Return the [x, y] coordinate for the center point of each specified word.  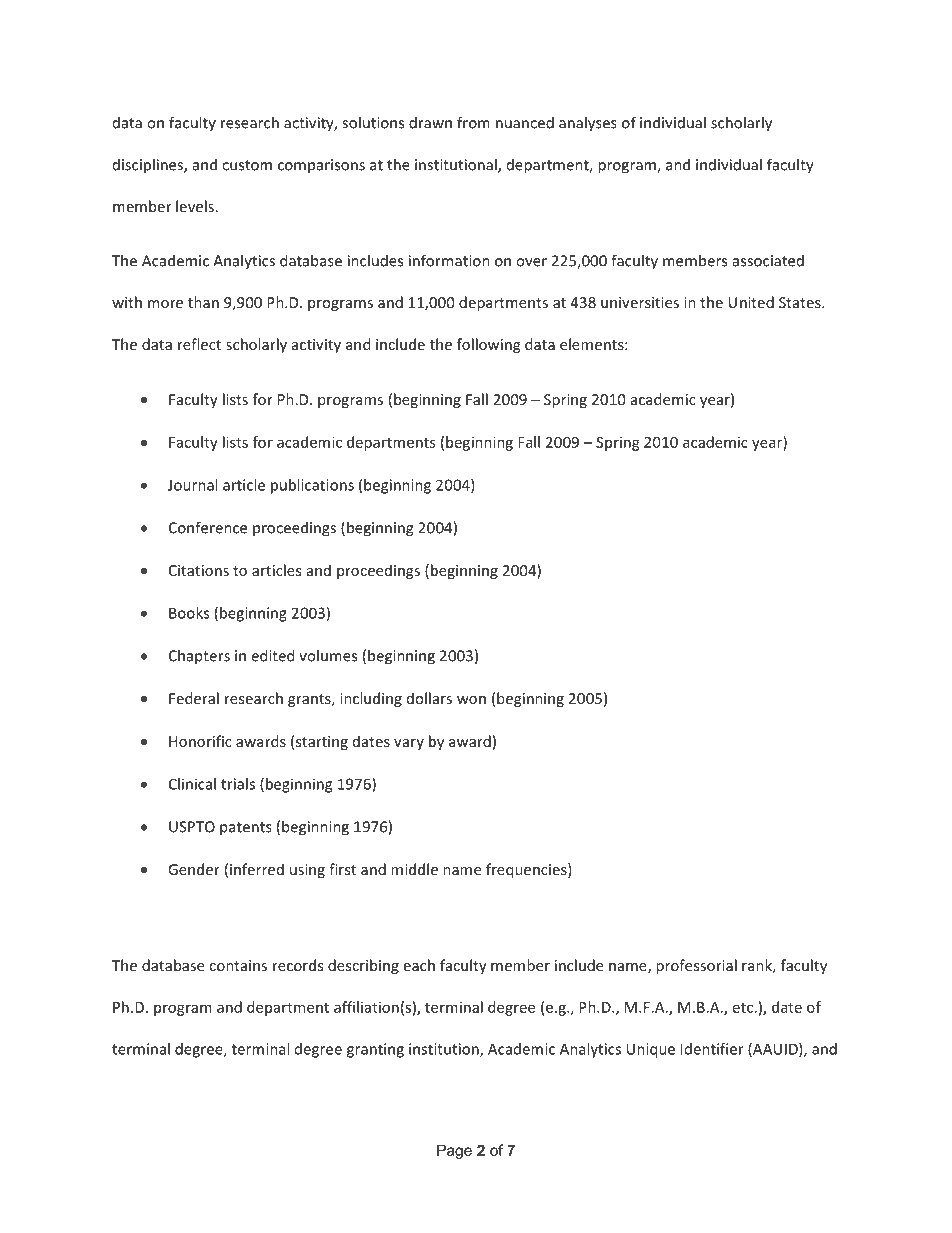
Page [454, 1151]
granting [375, 1050]
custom [247, 165]
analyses [588, 124]
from [473, 122]
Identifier [712, 1049]
